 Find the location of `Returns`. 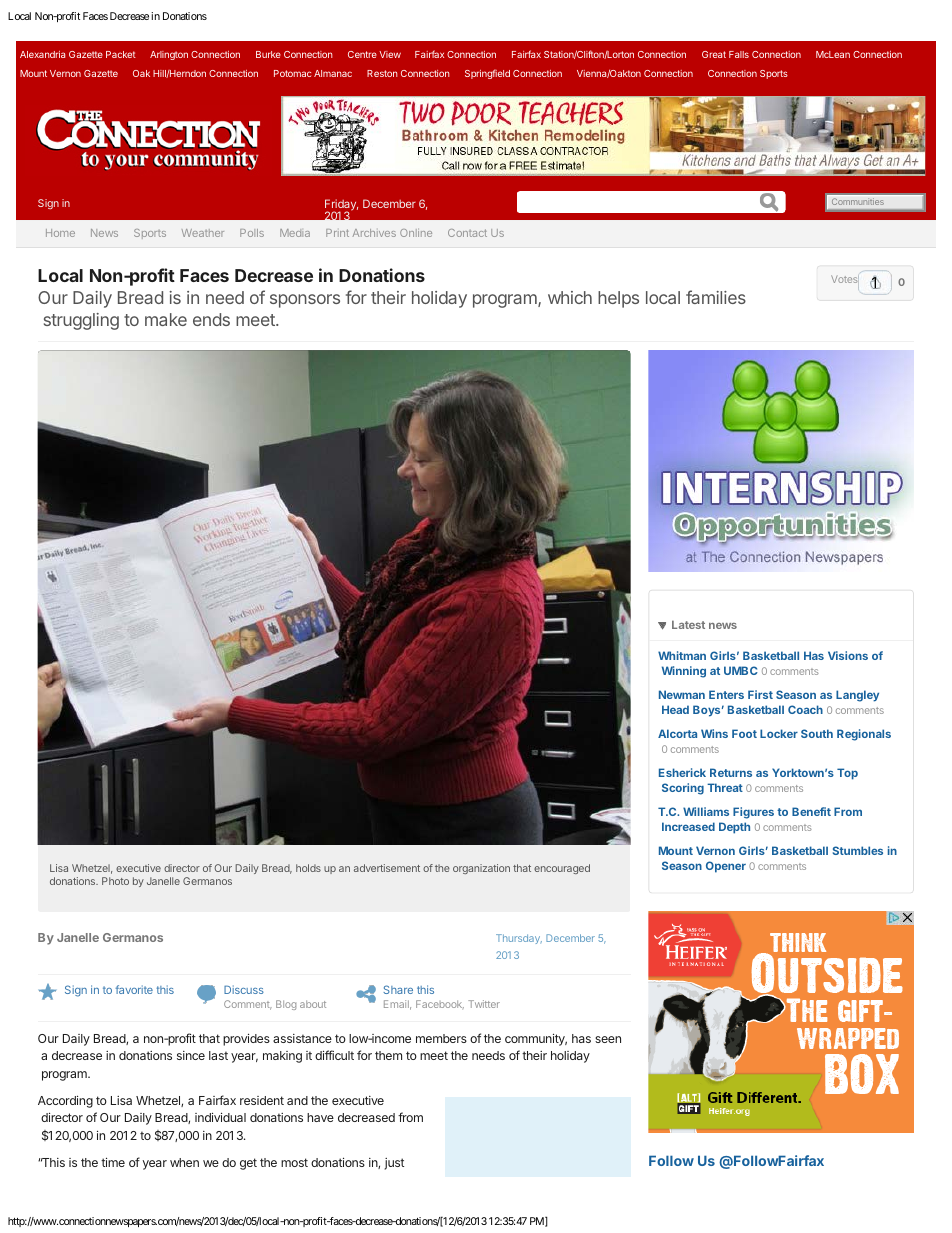

Returns is located at coordinates (731, 772).
